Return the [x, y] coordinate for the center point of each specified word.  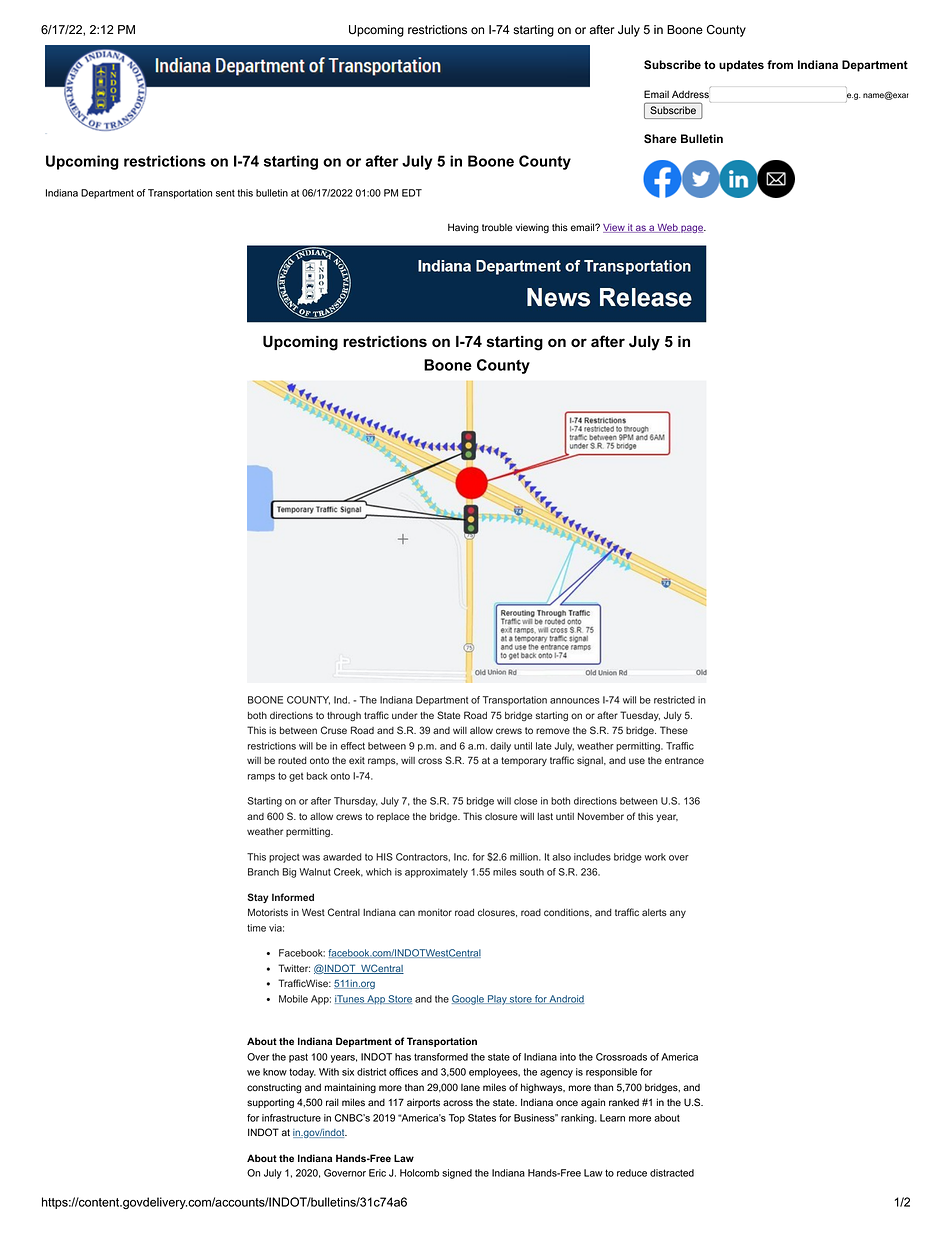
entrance [684, 760]
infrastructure [291, 1118]
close [525, 801]
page [692, 229]
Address [690, 94]
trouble [497, 228]
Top [457, 1119]
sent [225, 193]
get [296, 777]
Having [463, 228]
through [344, 716]
